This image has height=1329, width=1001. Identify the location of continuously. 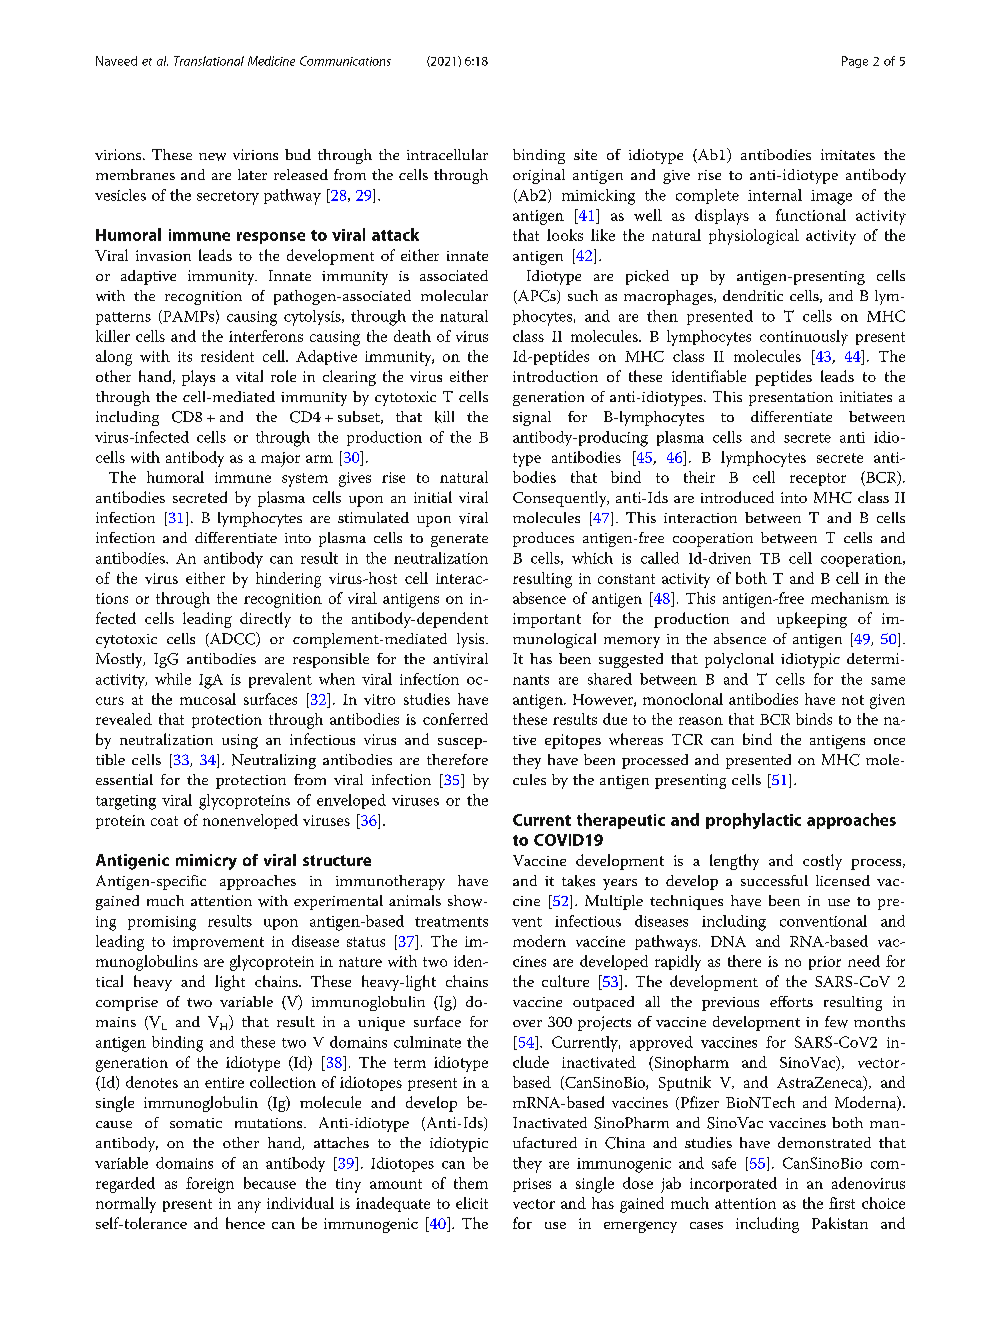
(804, 338).
